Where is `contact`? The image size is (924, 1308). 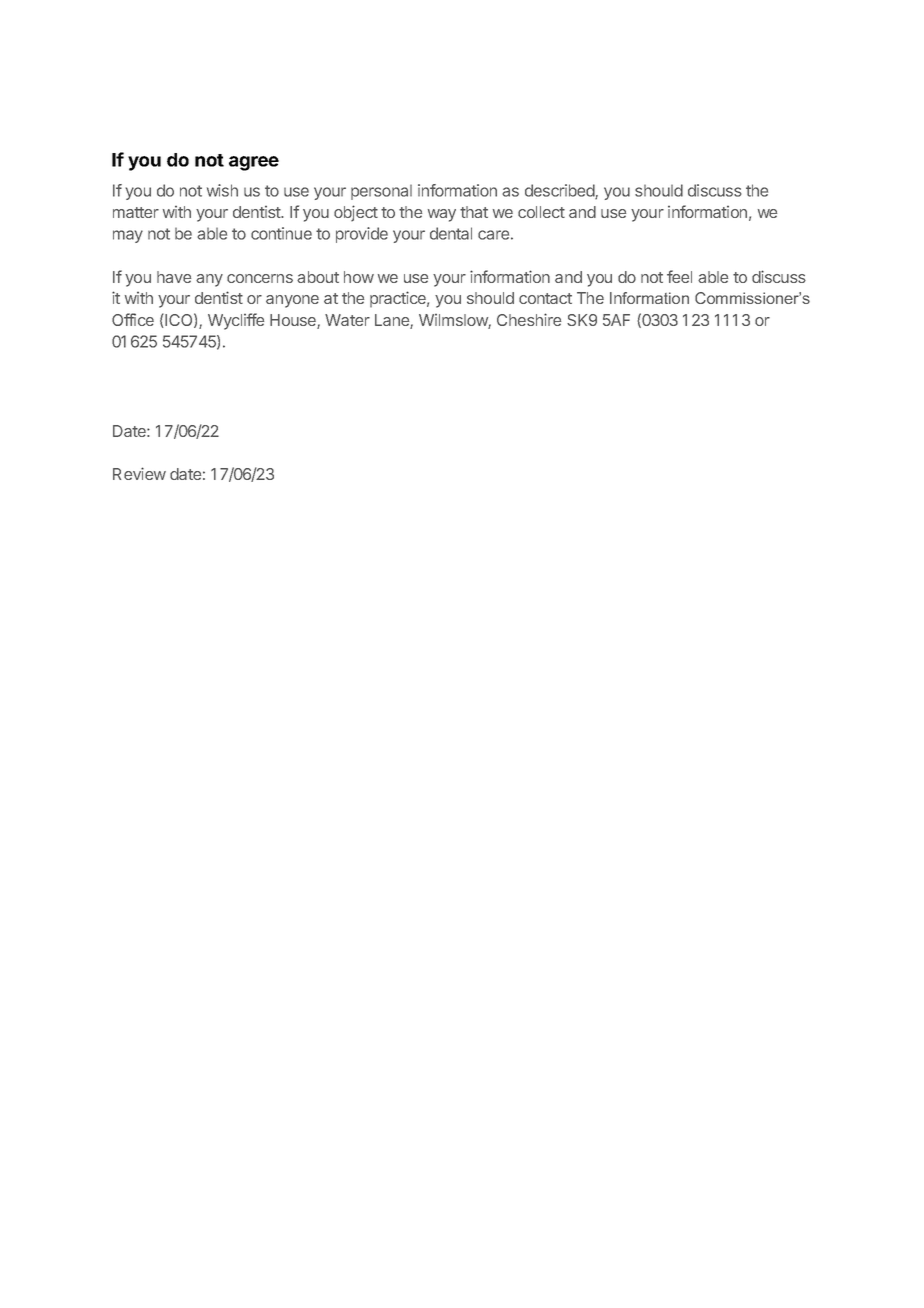
contact is located at coordinates (545, 298).
